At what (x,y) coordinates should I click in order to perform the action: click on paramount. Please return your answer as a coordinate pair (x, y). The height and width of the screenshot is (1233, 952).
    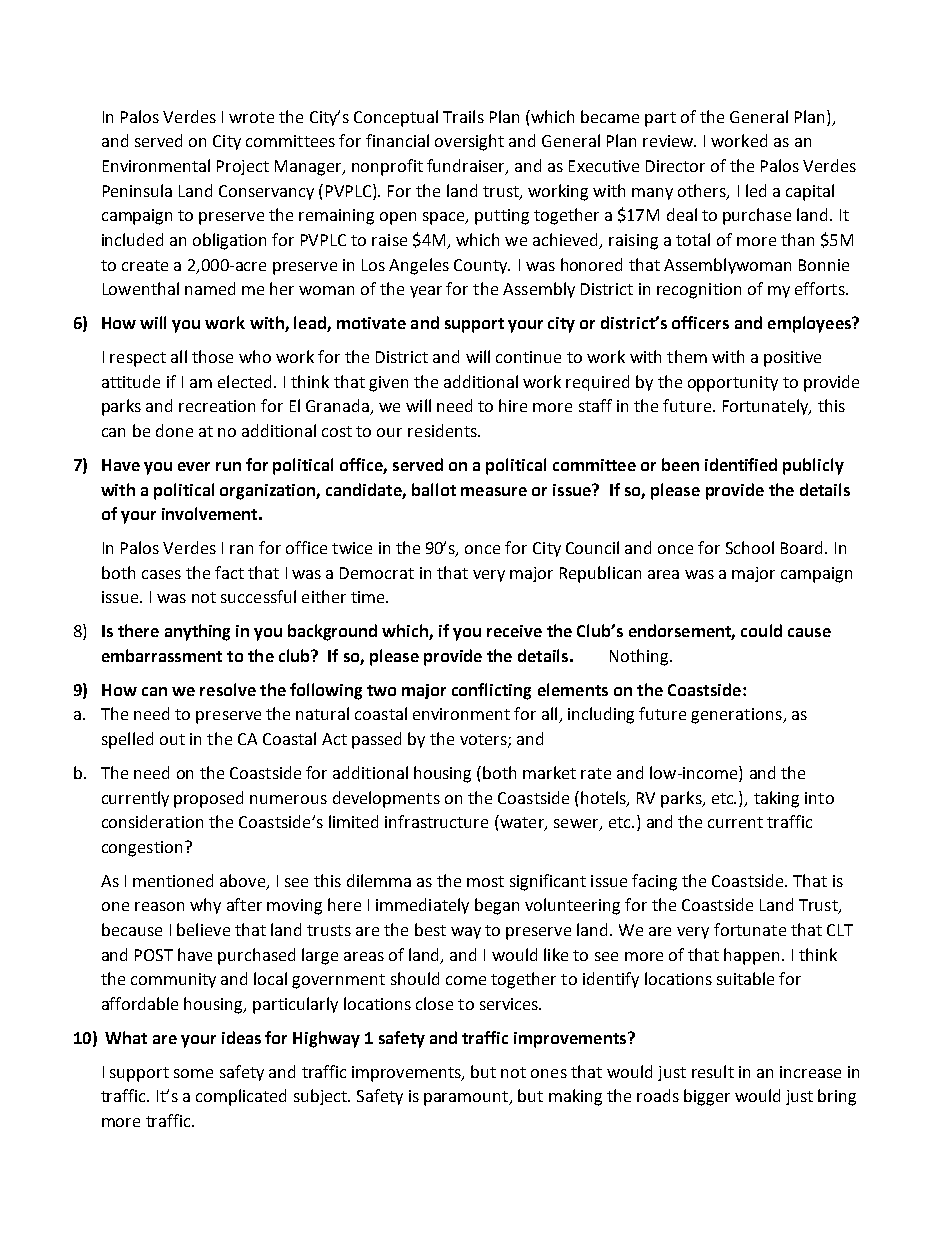
    Looking at the image, I should click on (467, 1098).
